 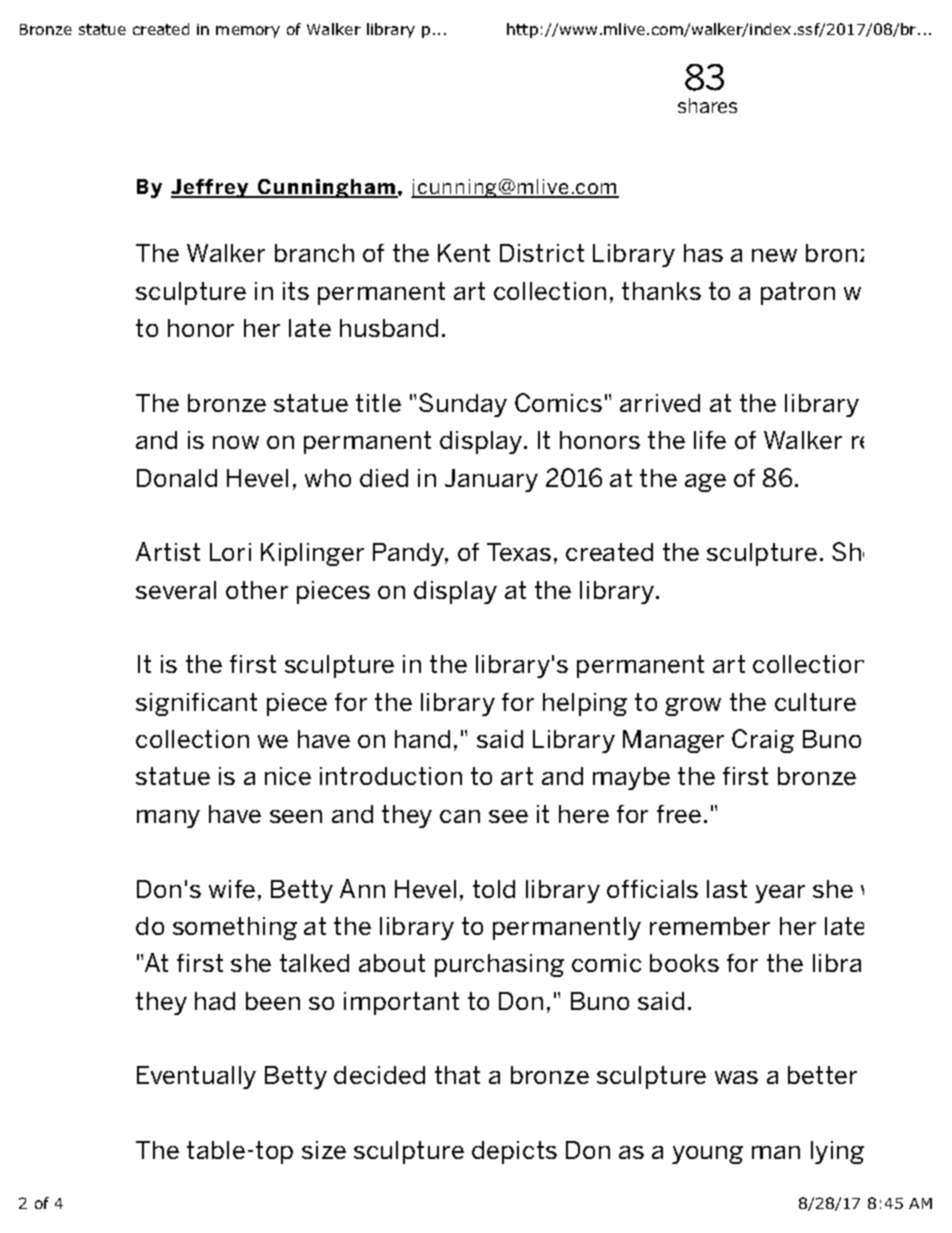 I want to click on new, so click(x=774, y=255).
